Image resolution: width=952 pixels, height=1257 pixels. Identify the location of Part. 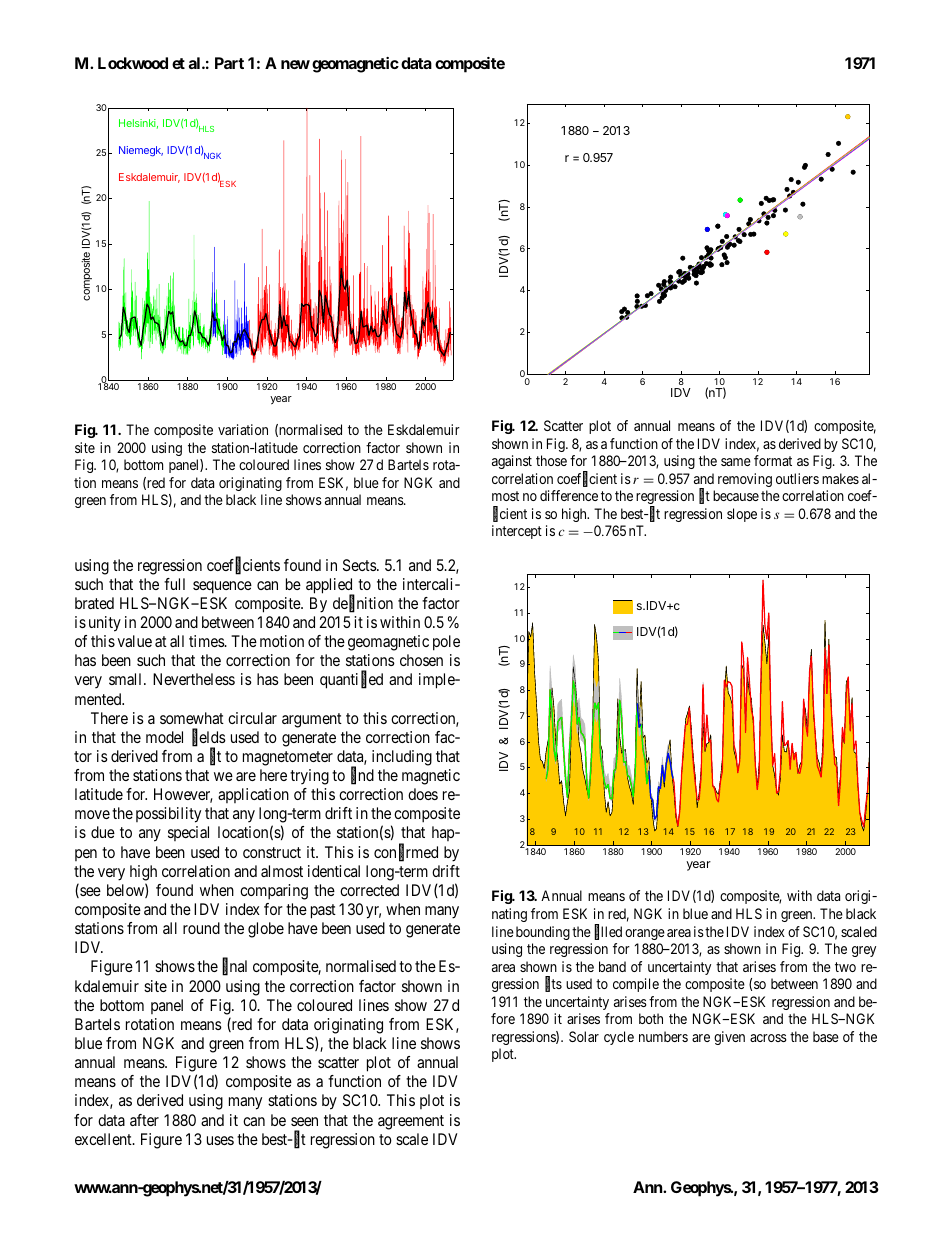
(229, 63).
